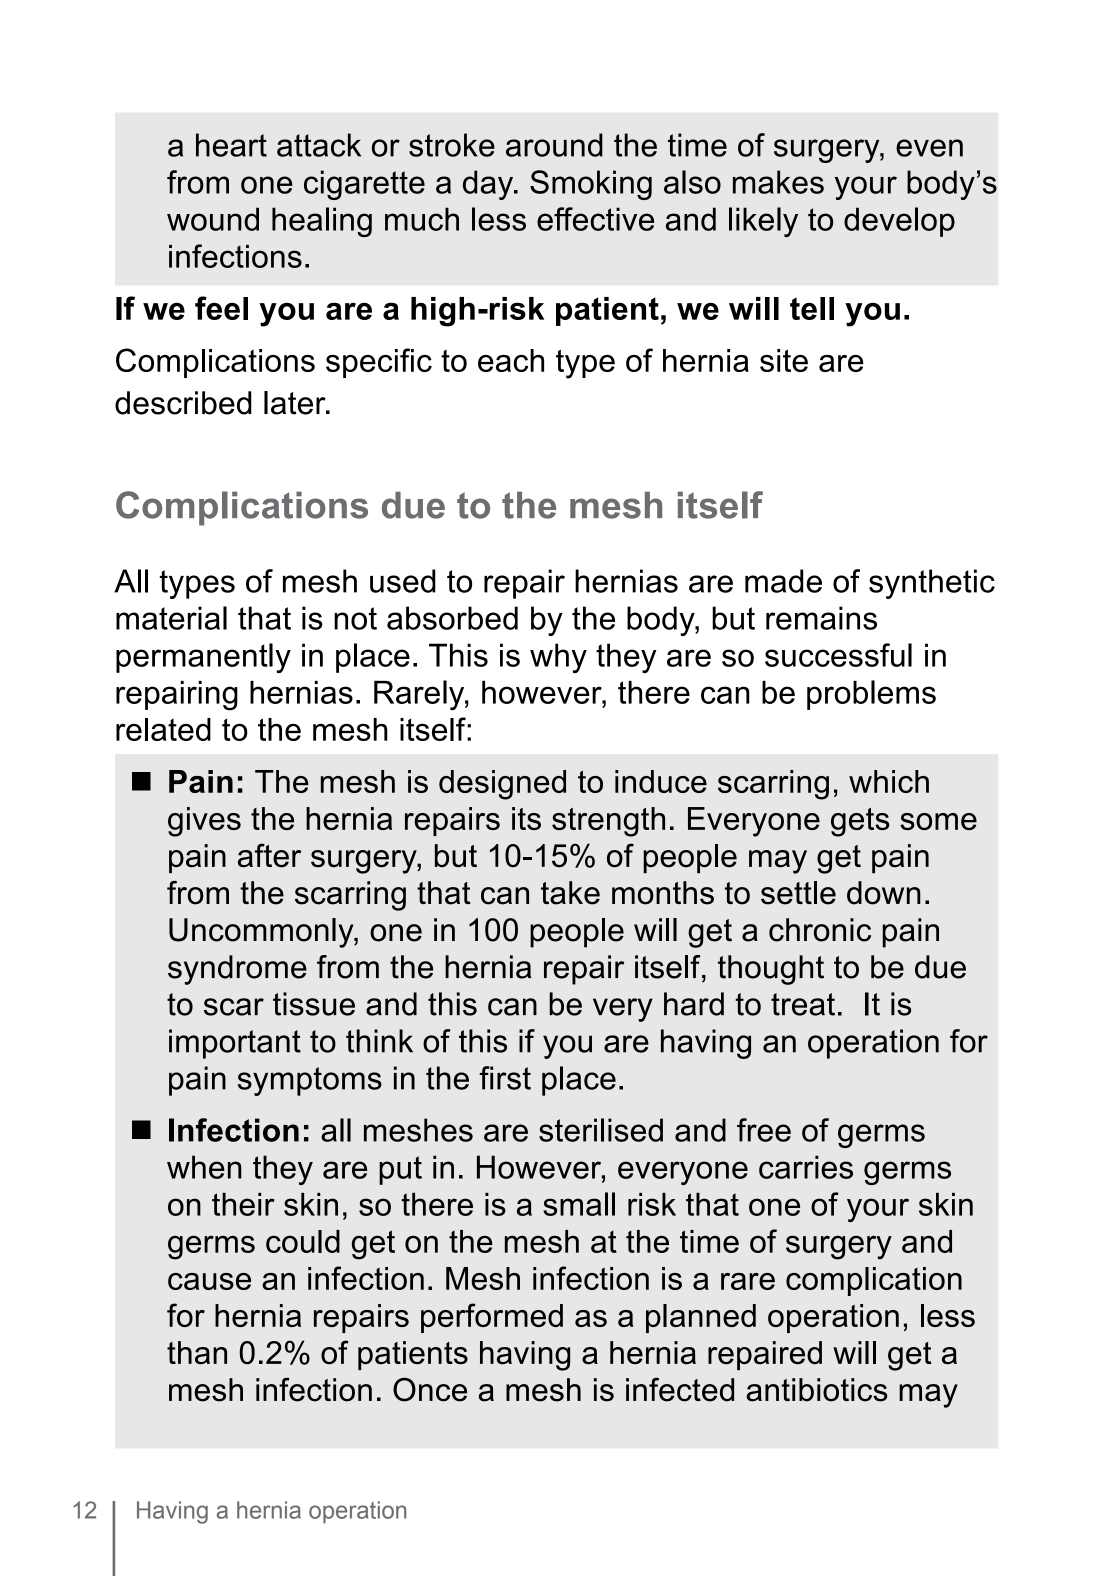 This image has width=1111, height=1576. I want to click on Smoking, so click(591, 185).
